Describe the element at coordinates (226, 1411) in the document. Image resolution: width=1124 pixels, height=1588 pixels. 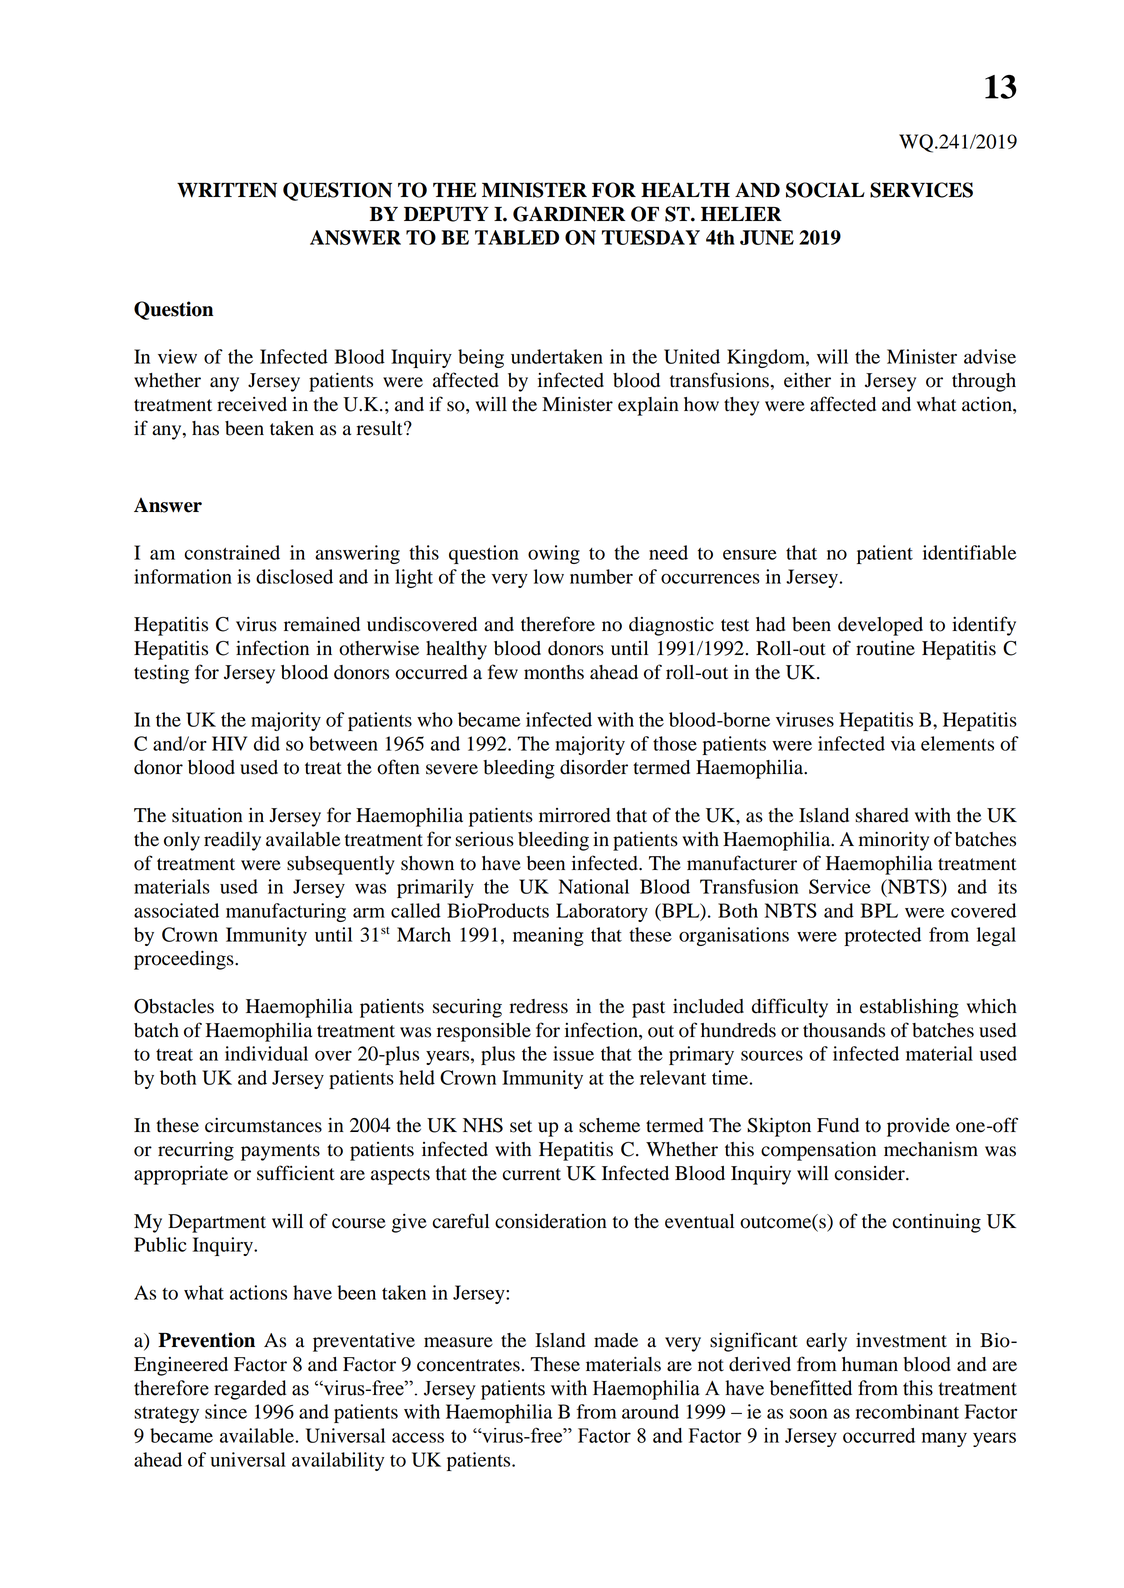
I see `since` at that location.
